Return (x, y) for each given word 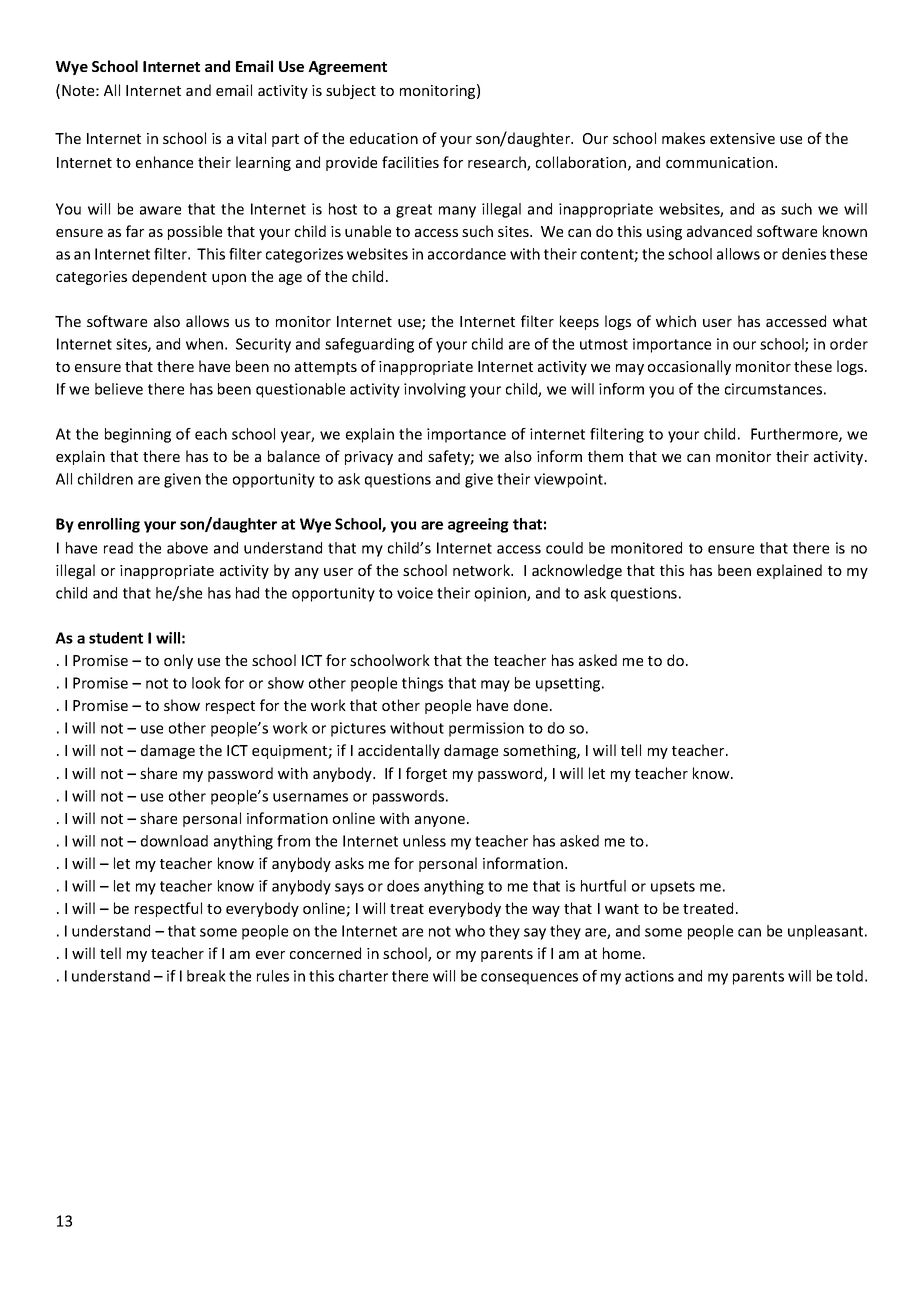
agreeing (478, 525)
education (384, 138)
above (187, 548)
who (470, 931)
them (605, 456)
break (206, 976)
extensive (742, 138)
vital (252, 138)
